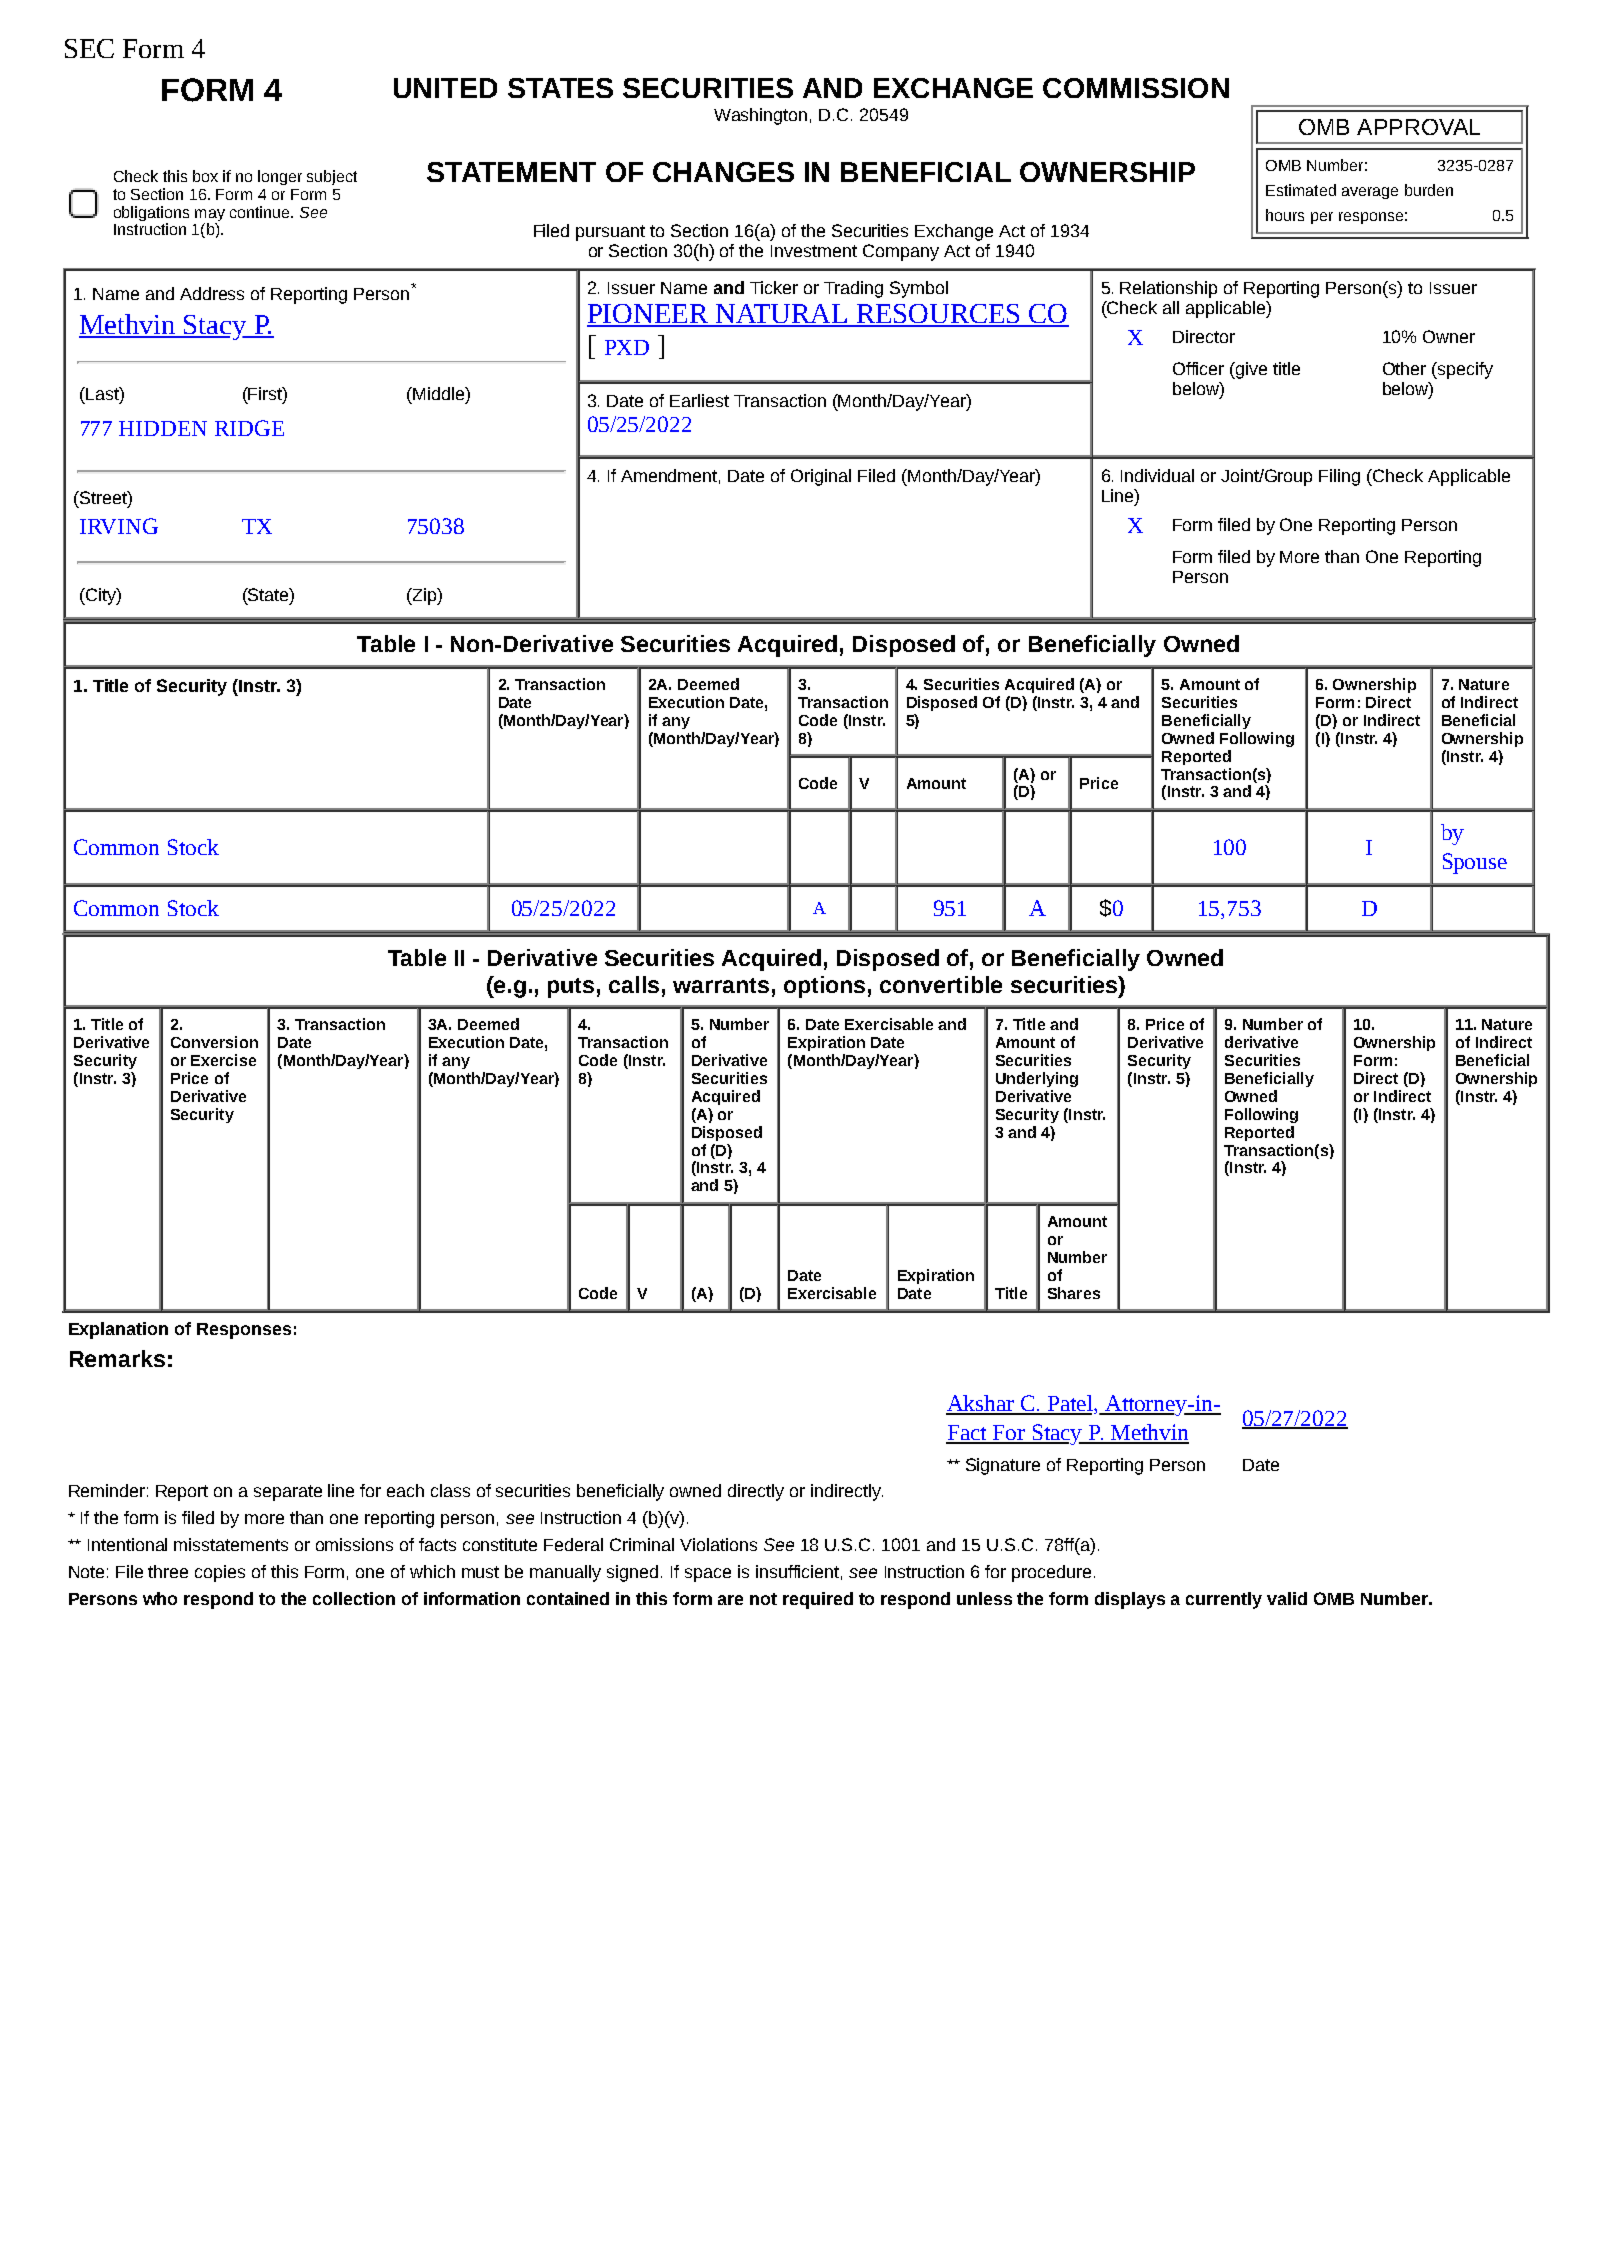 The height and width of the screenshot is (2262, 1598). What do you see at coordinates (214, 1042) in the screenshot?
I see `Conversion` at bounding box center [214, 1042].
